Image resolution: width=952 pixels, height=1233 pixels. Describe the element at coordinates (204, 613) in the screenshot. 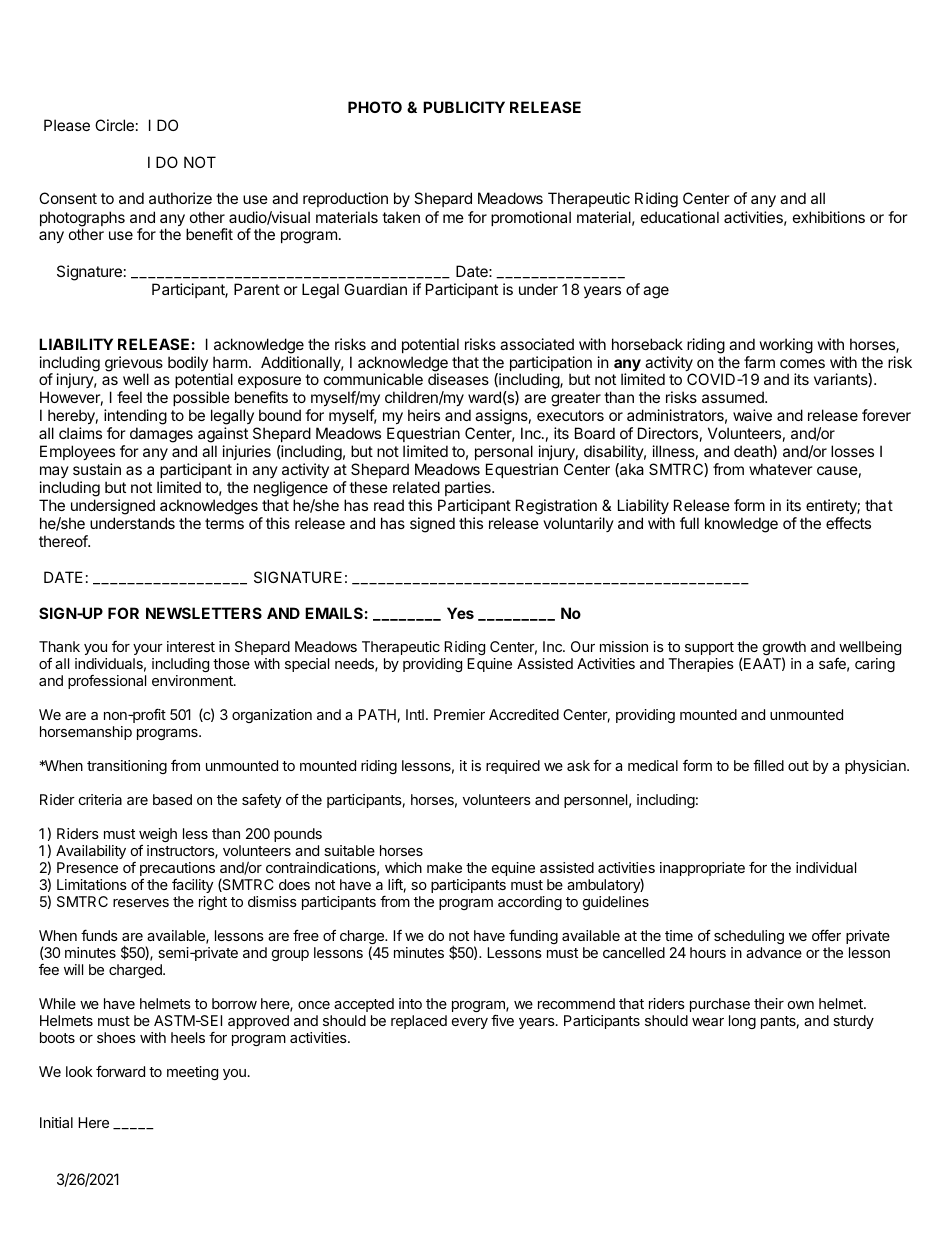

I see `NEWSLETTERS` at that location.
